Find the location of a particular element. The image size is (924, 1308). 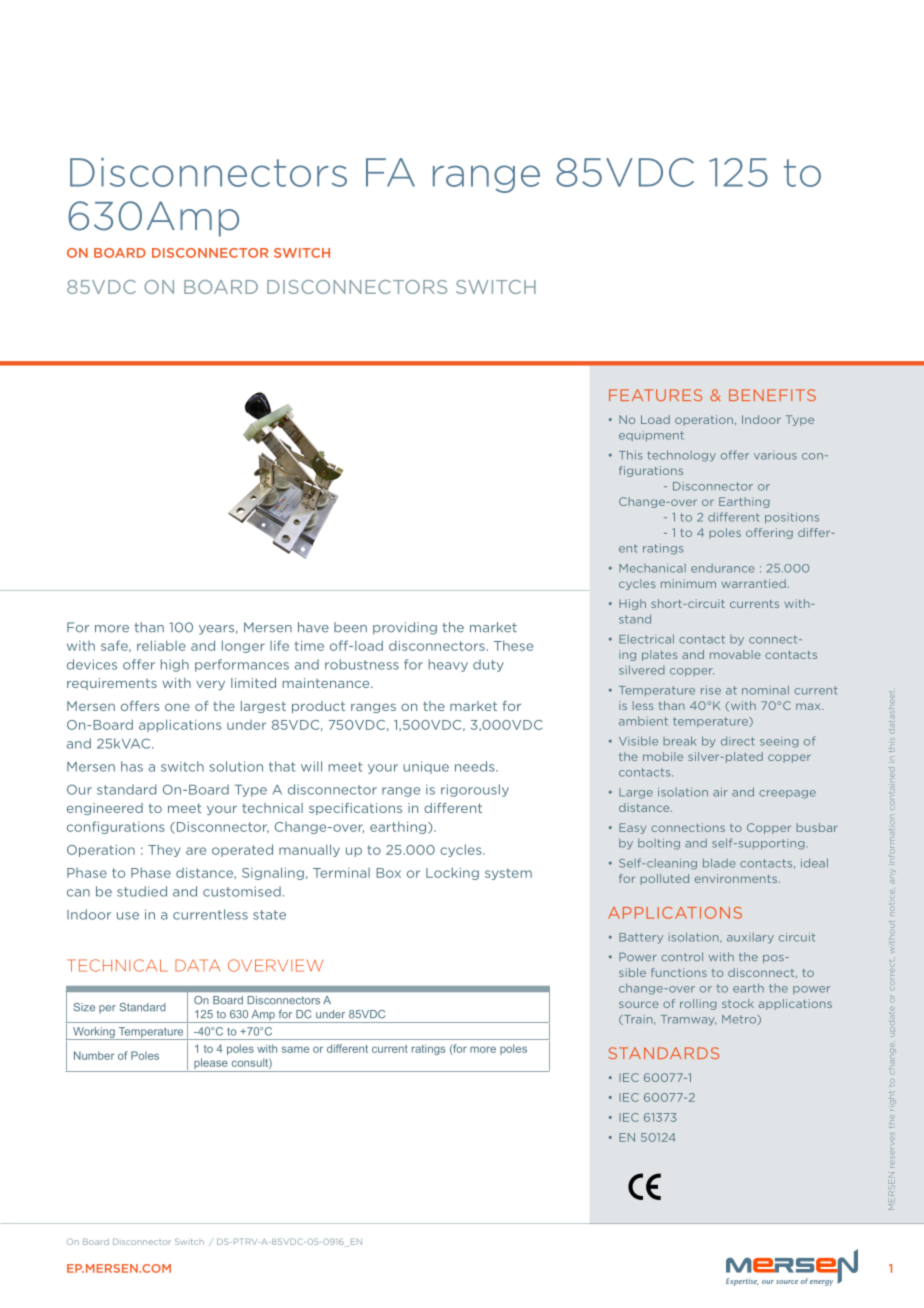

heavy is located at coordinates (448, 665).
